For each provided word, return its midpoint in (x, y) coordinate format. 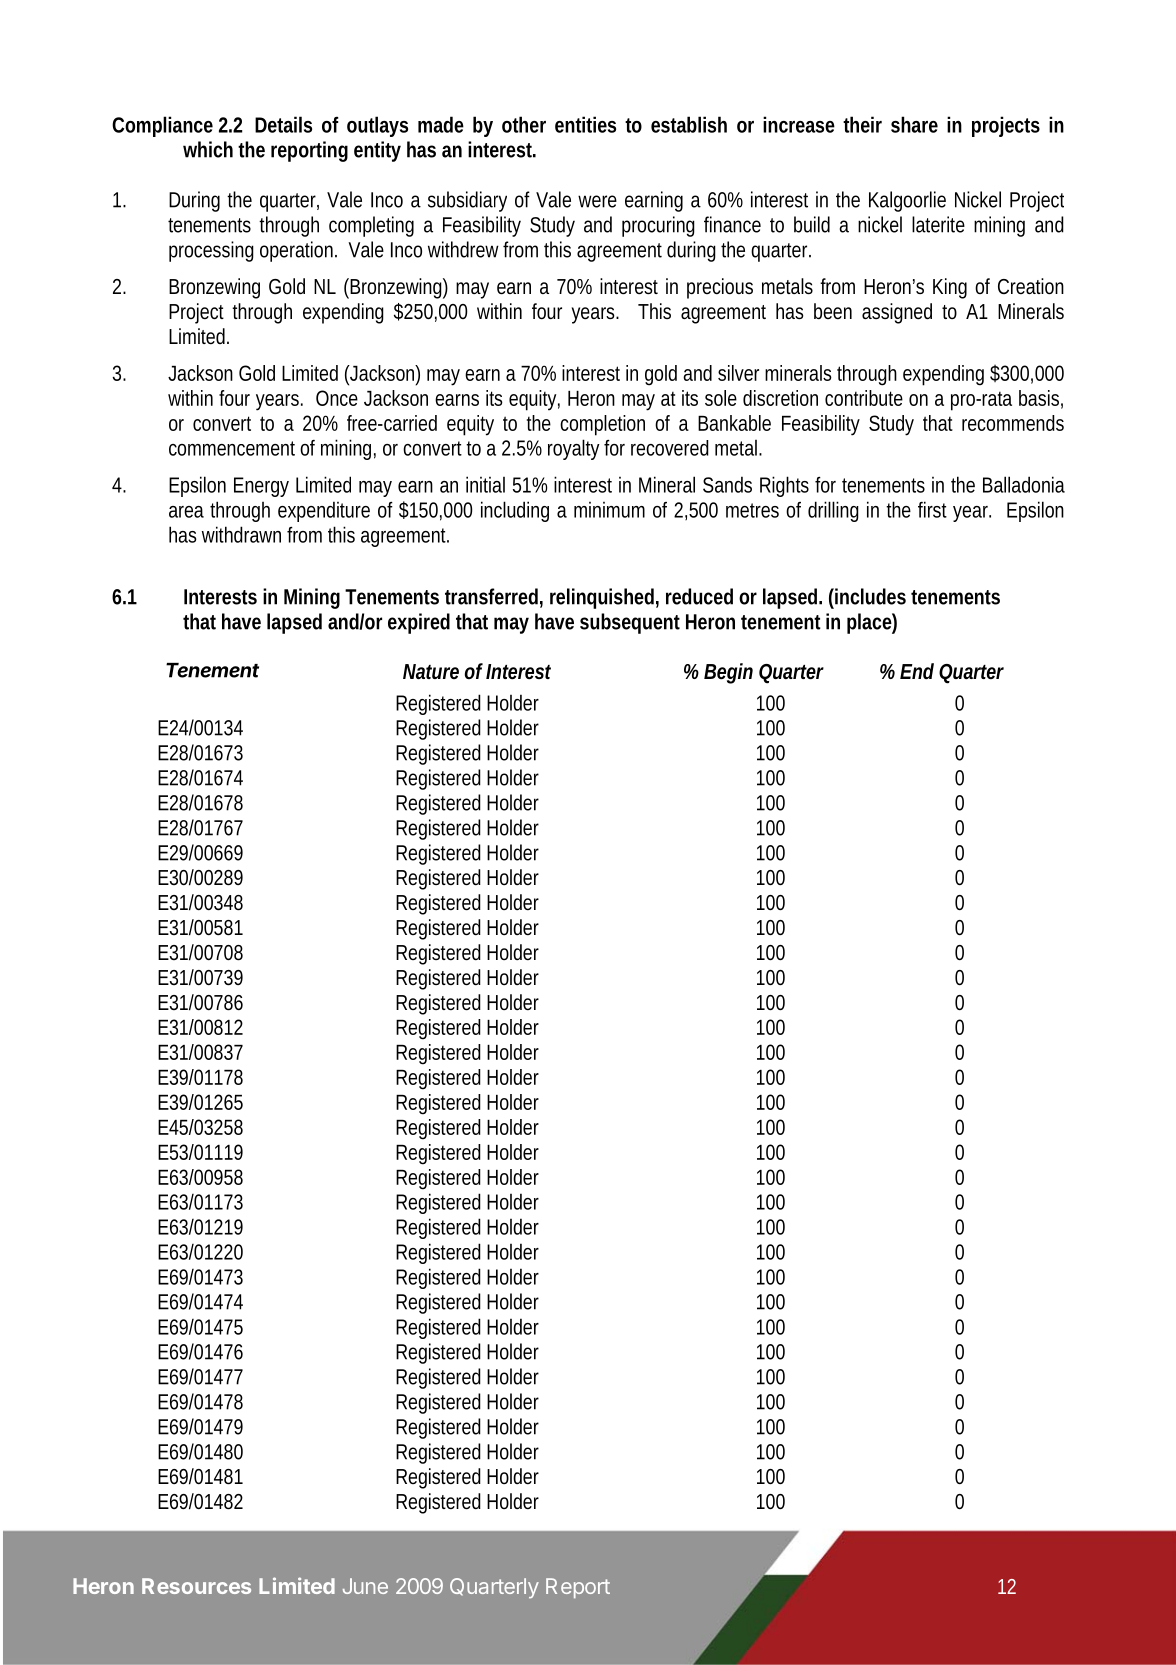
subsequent (630, 623)
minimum (609, 510)
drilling (833, 511)
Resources (196, 1586)
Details (283, 124)
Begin (728, 673)
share (914, 124)
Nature (431, 671)
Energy (261, 487)
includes (869, 596)
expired (419, 623)
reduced (699, 596)
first (932, 509)
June (365, 1586)
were (597, 201)
